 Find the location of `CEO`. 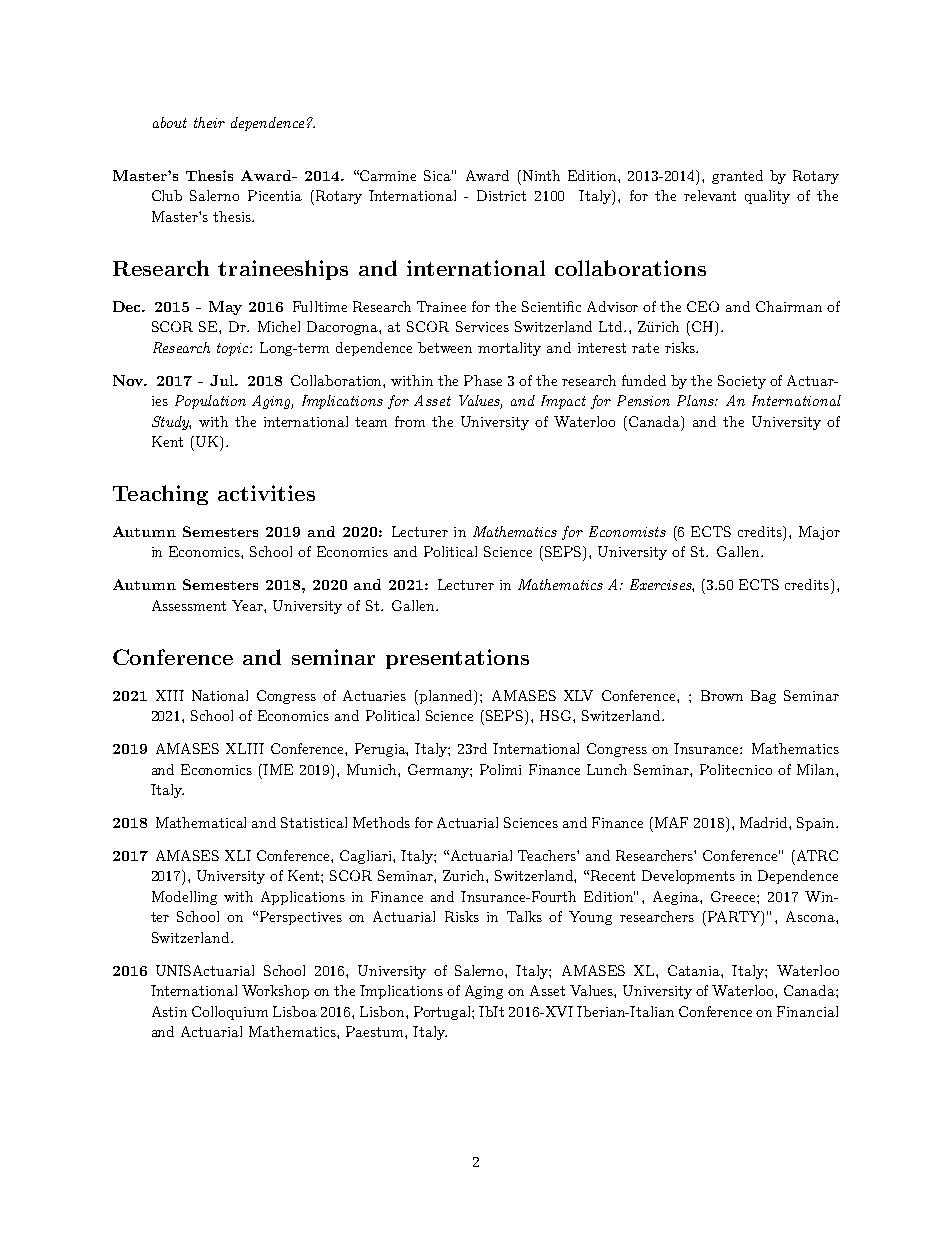

CEO is located at coordinates (703, 306).
